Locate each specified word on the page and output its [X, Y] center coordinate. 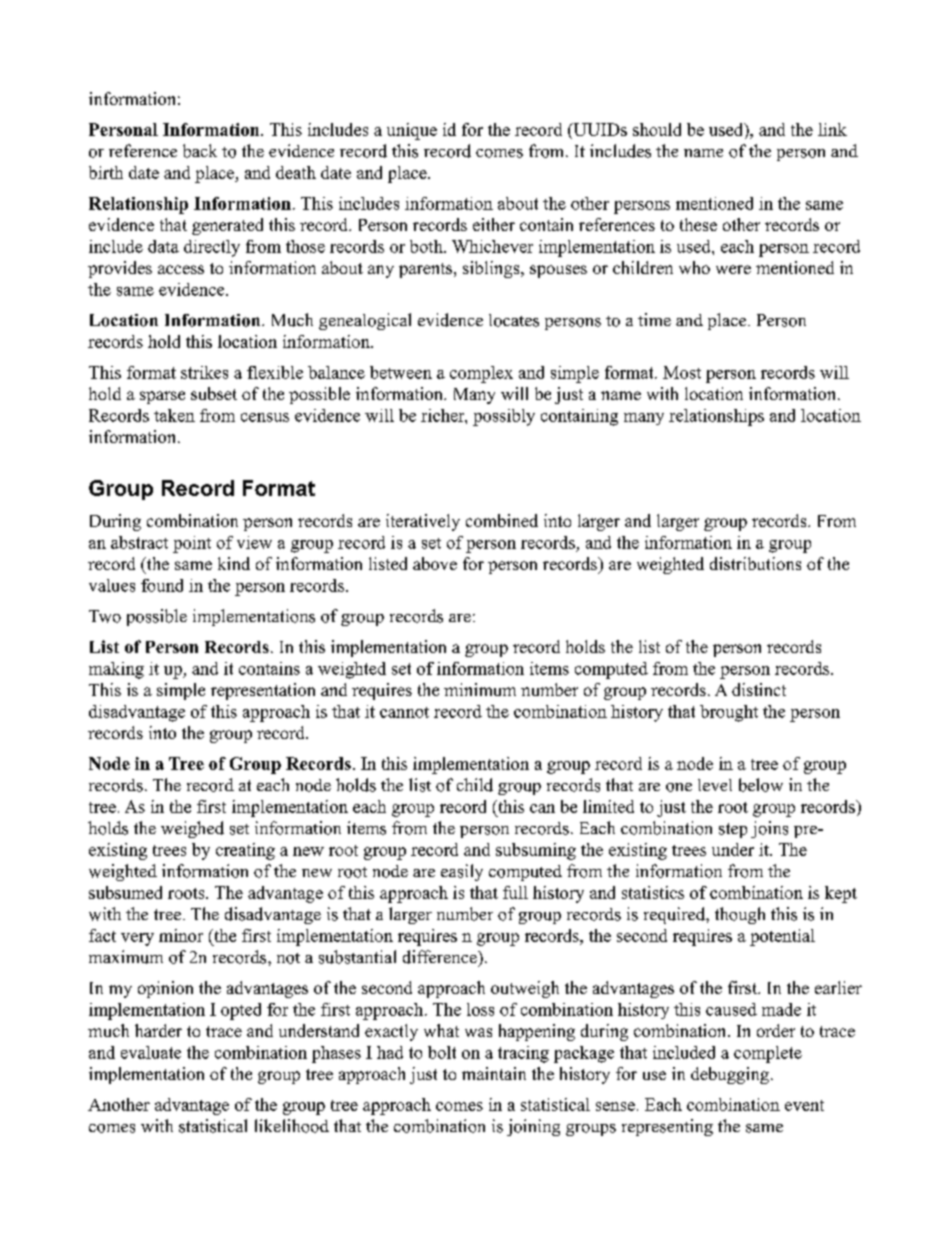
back [200, 151]
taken [174, 415]
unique [412, 131]
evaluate [151, 1052]
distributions [755, 563]
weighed [192, 829]
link [832, 129]
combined [502, 520]
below [761, 785]
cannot [404, 712]
